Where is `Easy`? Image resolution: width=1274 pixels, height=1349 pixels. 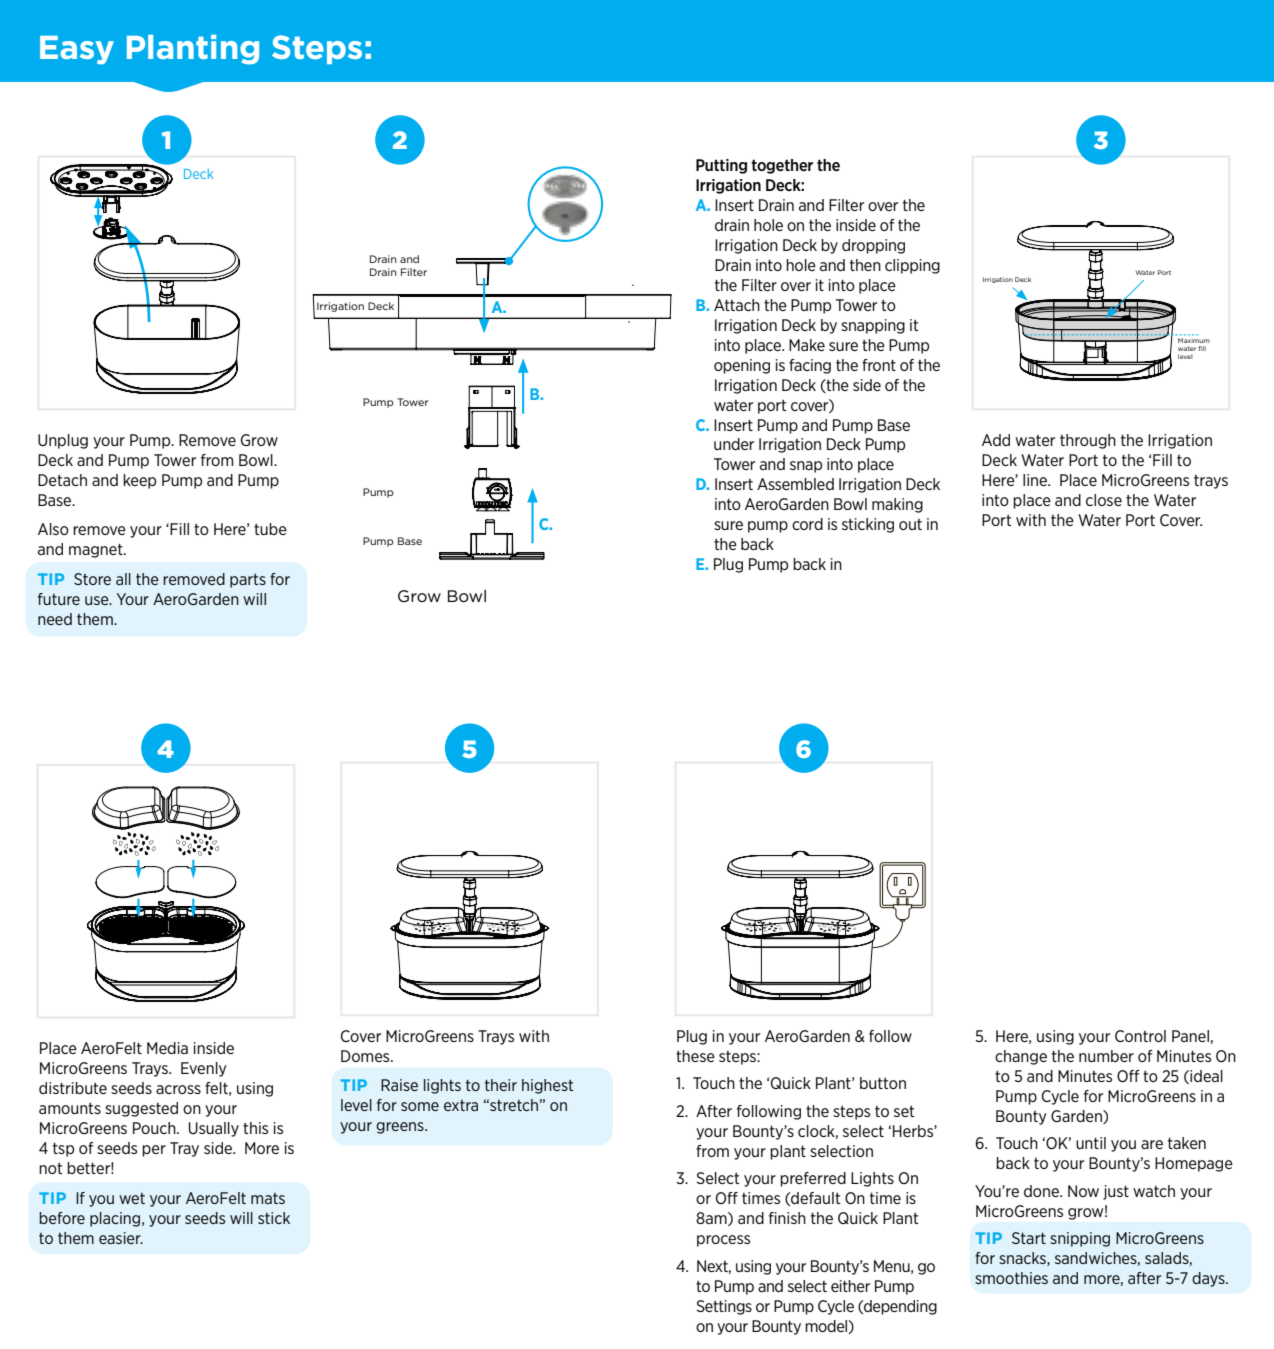 Easy is located at coordinates (77, 50).
